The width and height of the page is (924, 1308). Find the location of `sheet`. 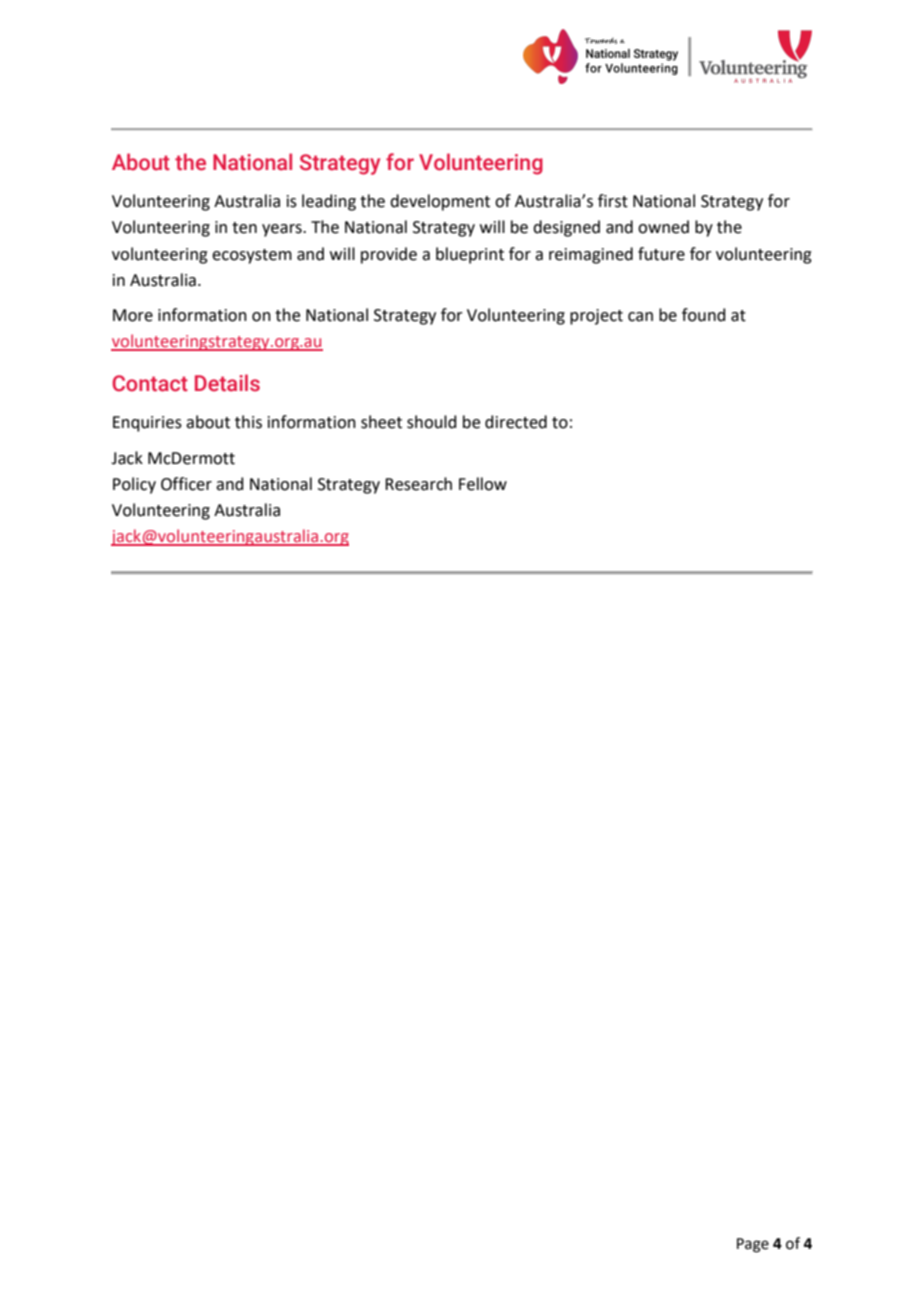

sheet is located at coordinates (381, 422).
